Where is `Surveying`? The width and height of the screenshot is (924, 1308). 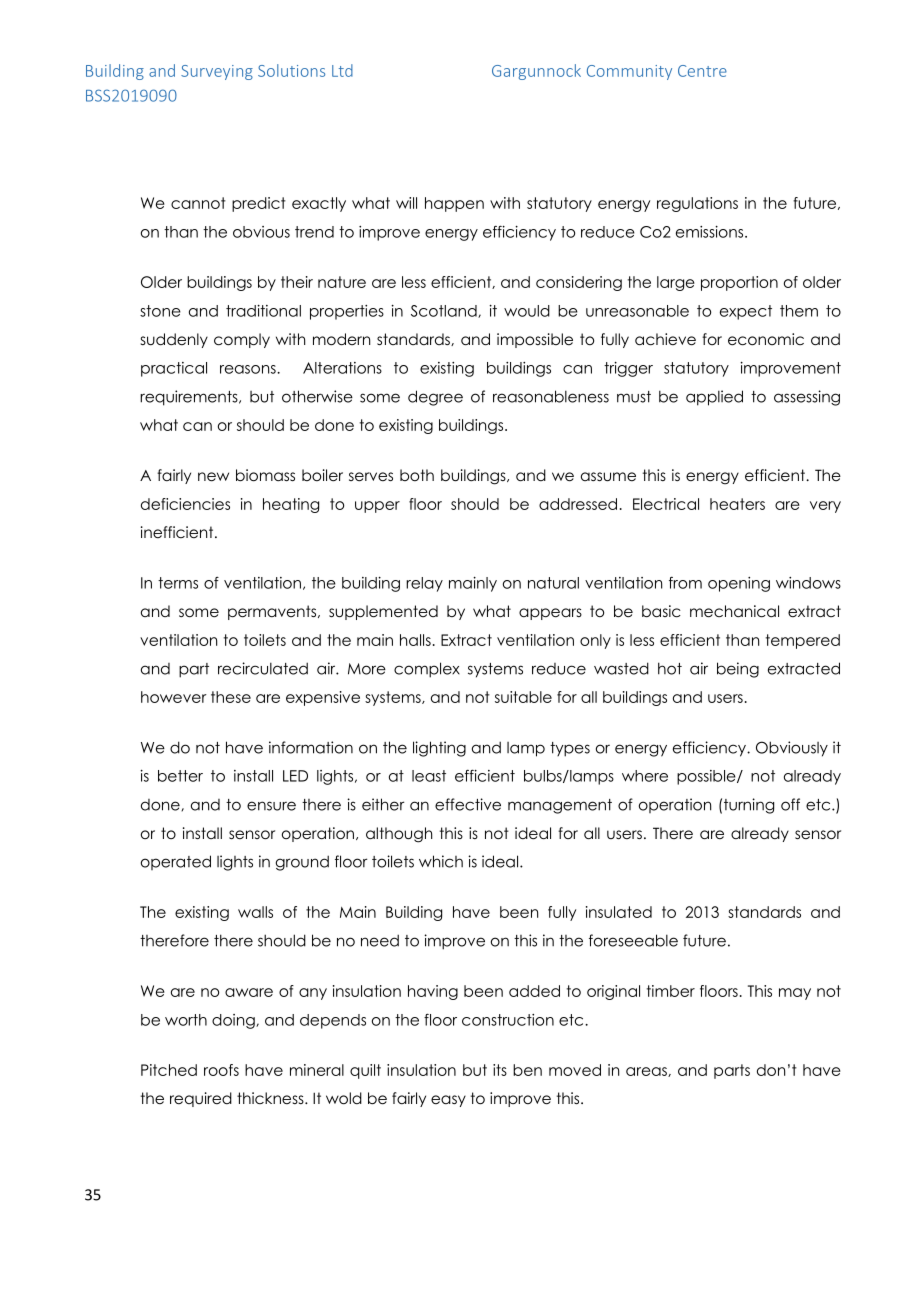 Surveying is located at coordinates (217, 72).
